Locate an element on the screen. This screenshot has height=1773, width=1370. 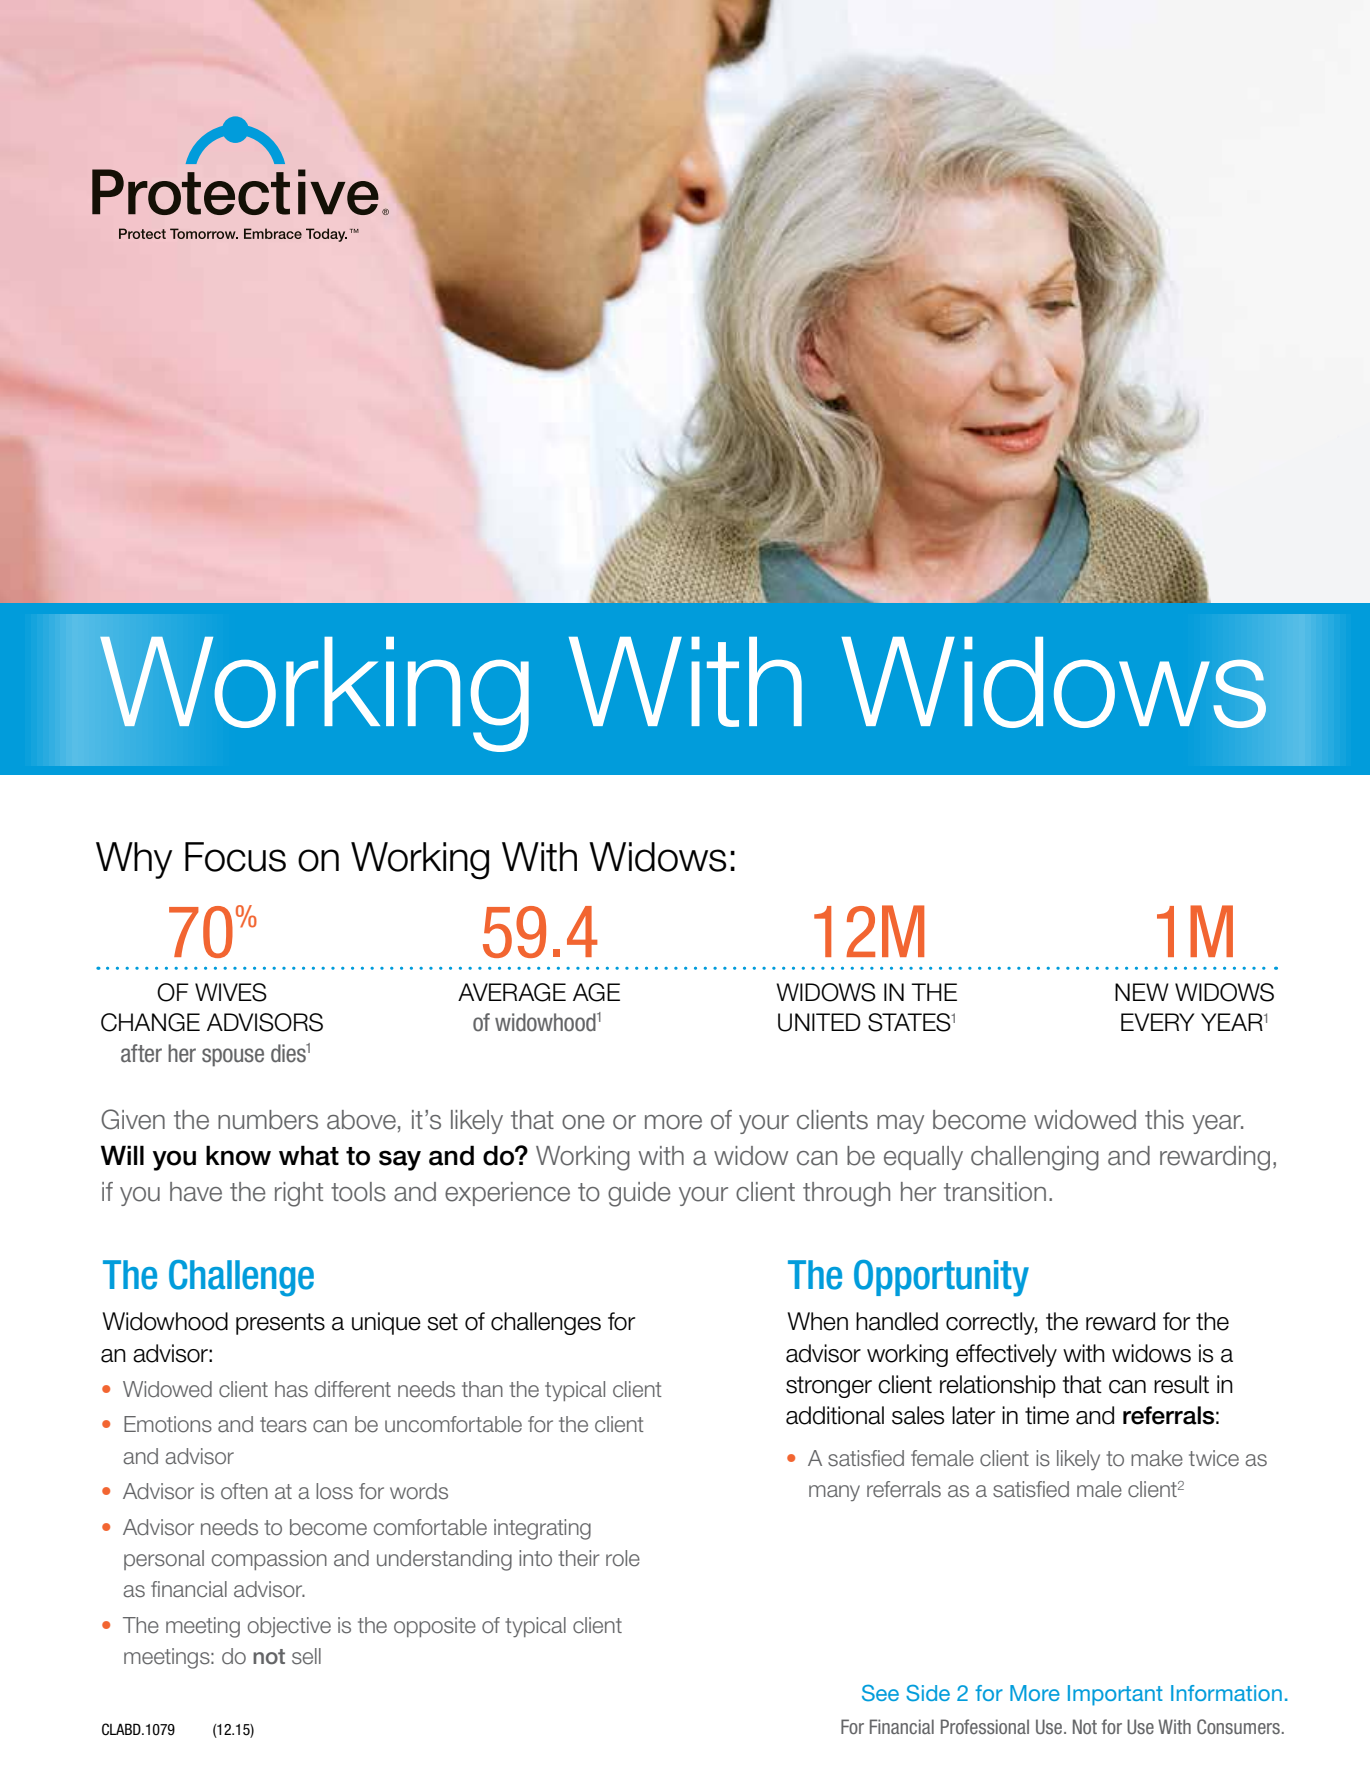
know is located at coordinates (238, 1155).
